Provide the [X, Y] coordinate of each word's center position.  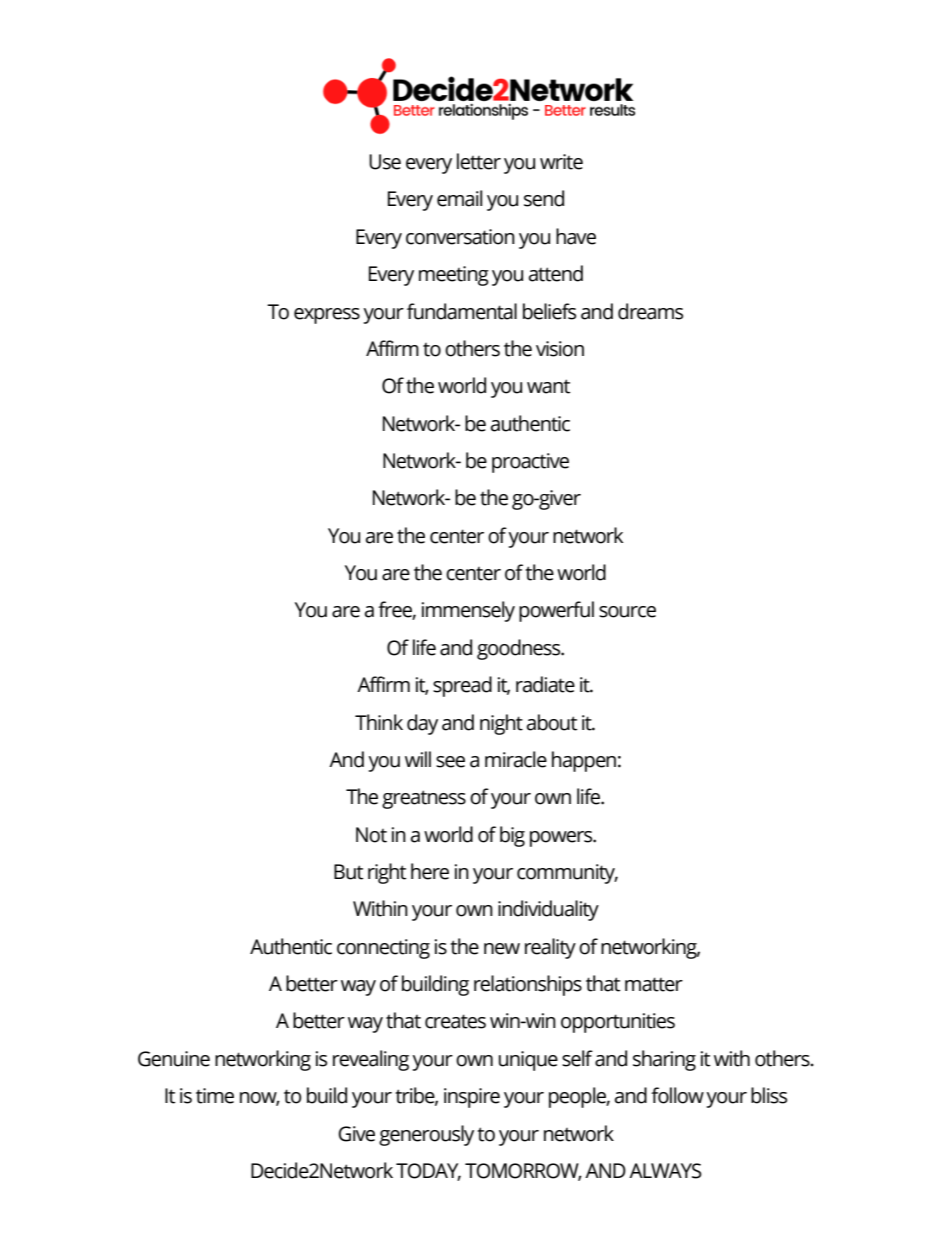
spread [462, 686]
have [576, 236]
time [215, 1096]
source [627, 612]
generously [426, 1135]
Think [379, 722]
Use [385, 162]
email [459, 198]
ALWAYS [665, 1171]
